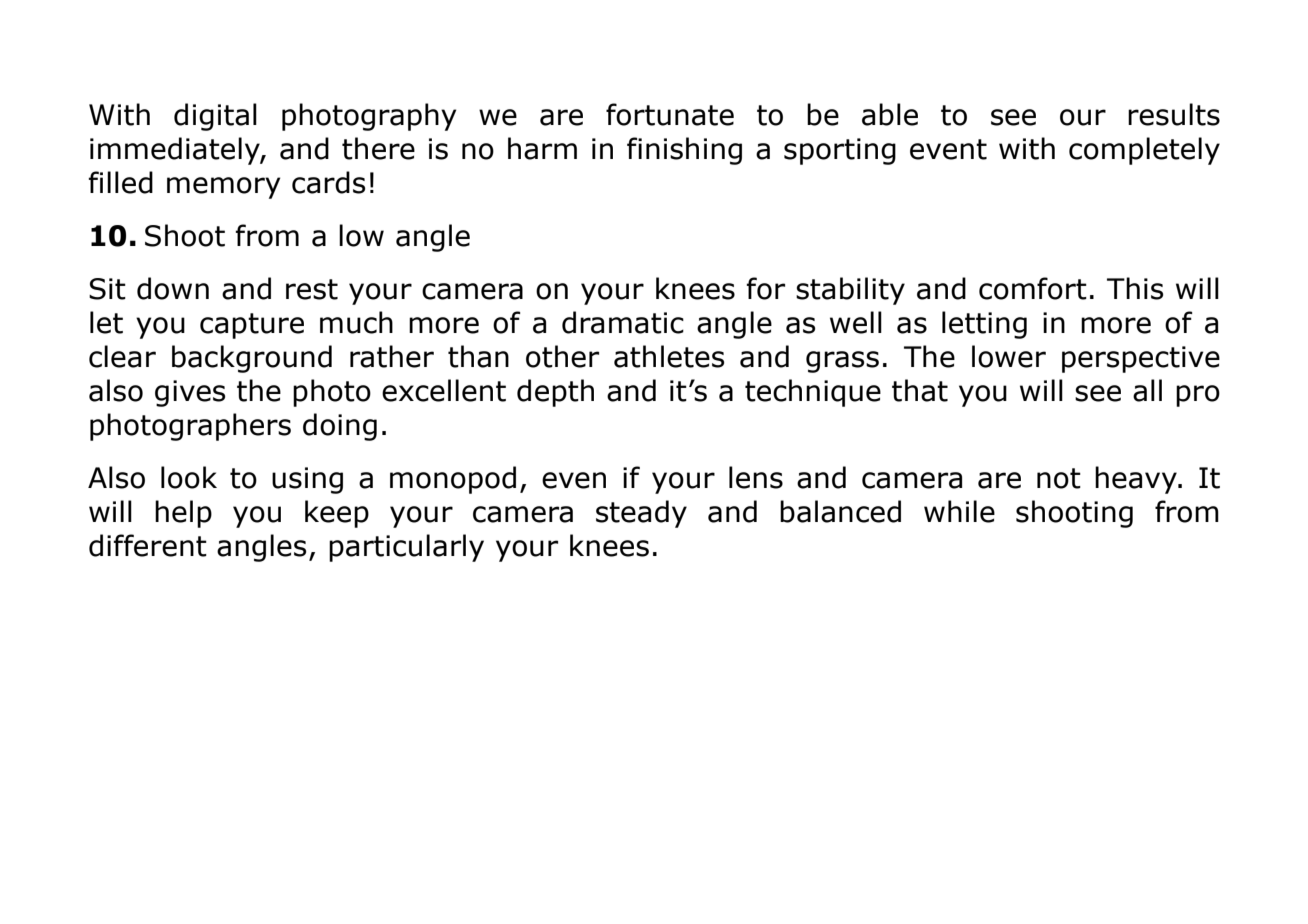 The width and height of the document is (1308, 924). Describe the element at coordinates (215, 117) in the document. I see `digital` at that location.
